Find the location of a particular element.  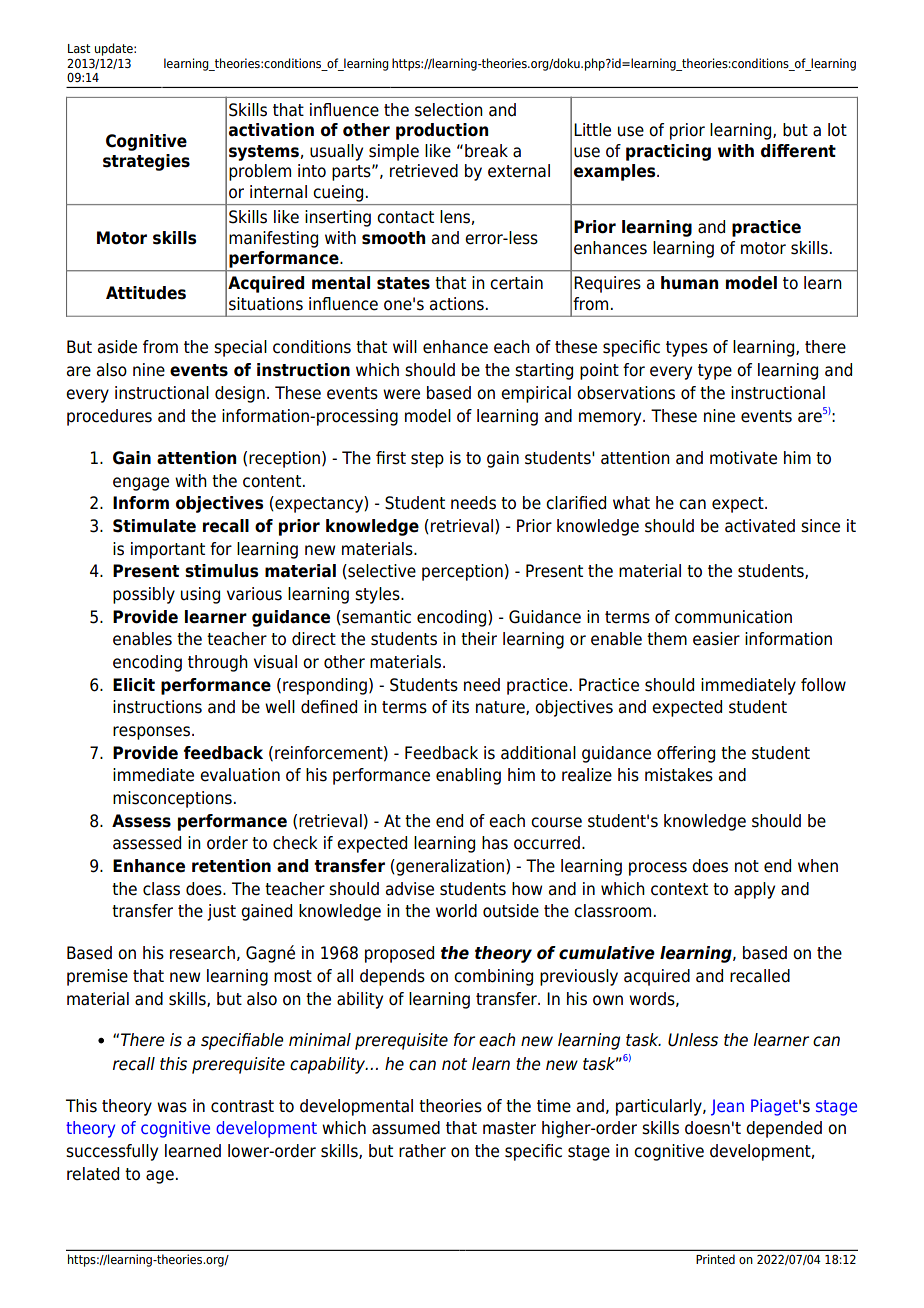

research is located at coordinates (202, 953).
